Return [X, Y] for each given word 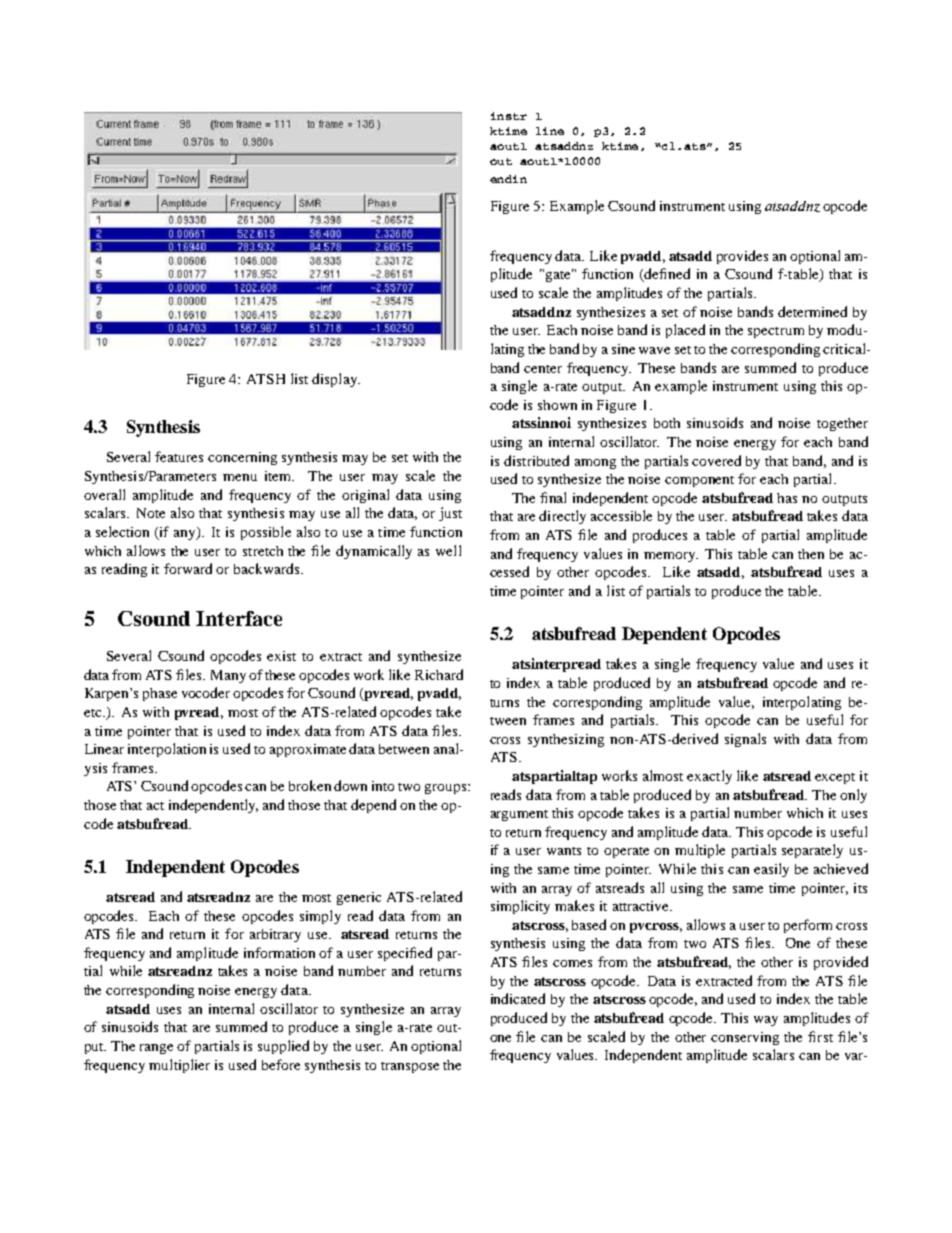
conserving [745, 1038]
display [335, 380]
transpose [410, 1067]
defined [666, 275]
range [156, 1049]
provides [742, 257]
